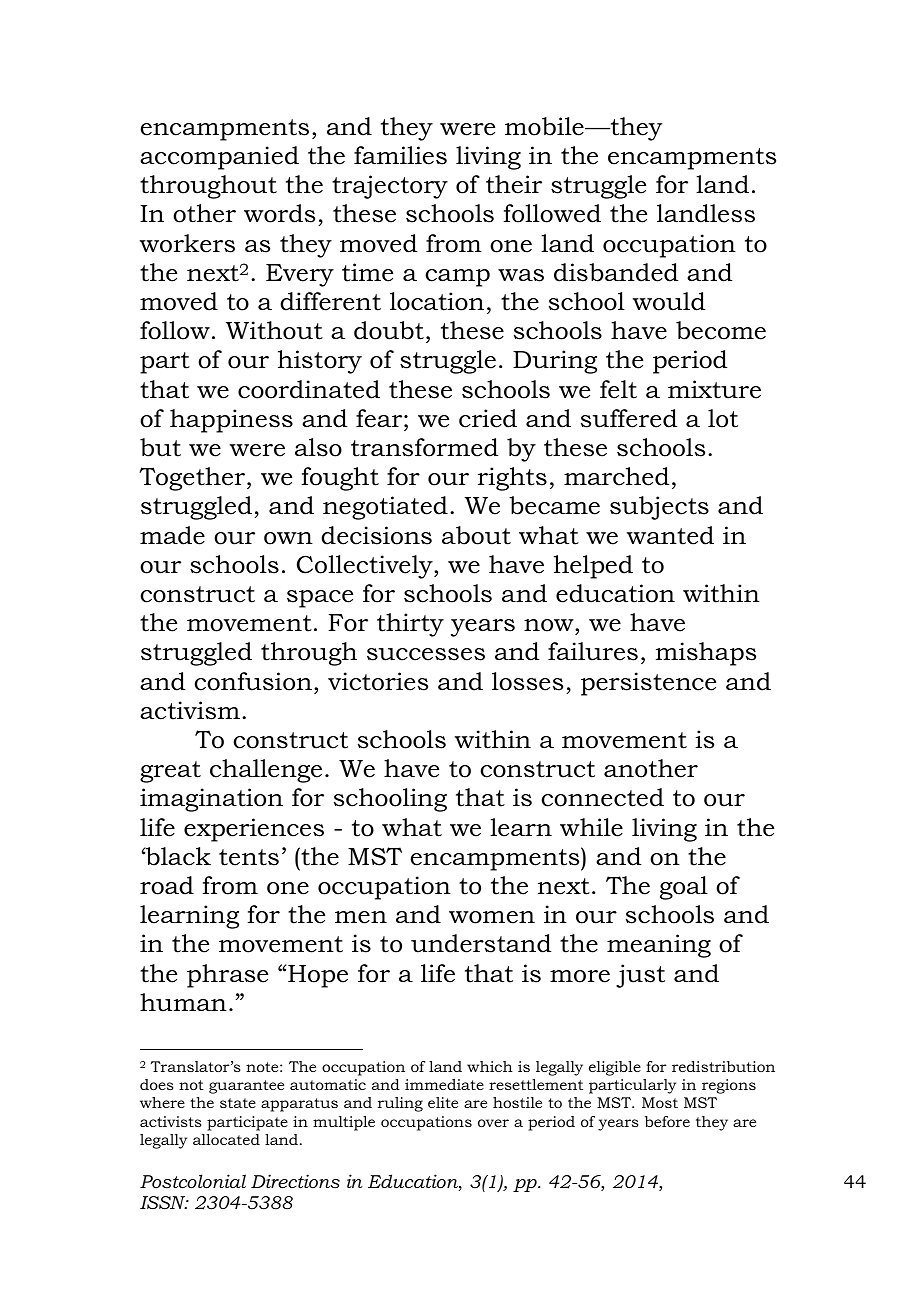  I want to click on transformed, so click(424, 447).
